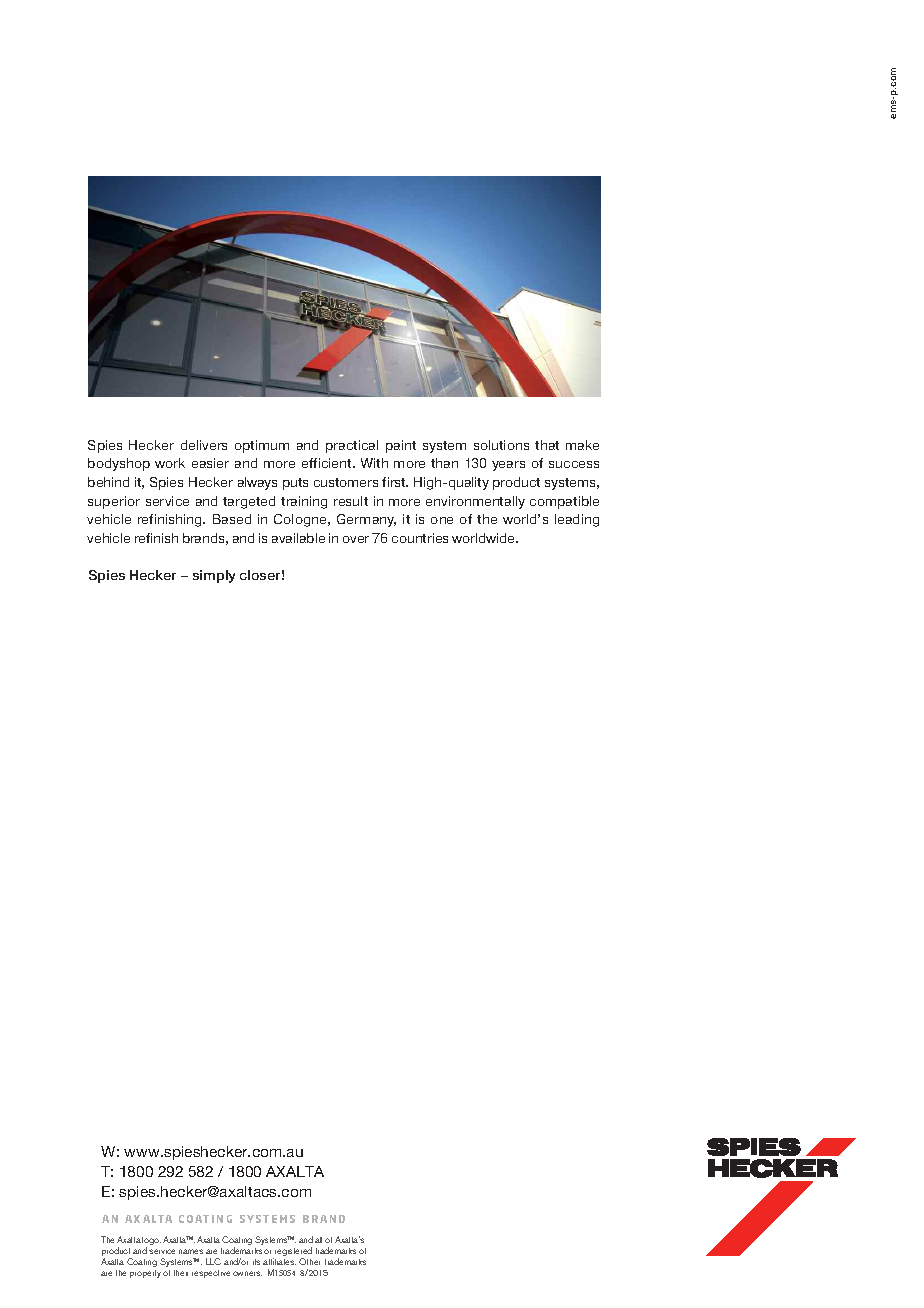 This page has height=1308, width=924. What do you see at coordinates (577, 520) in the page?
I see `leading` at bounding box center [577, 520].
